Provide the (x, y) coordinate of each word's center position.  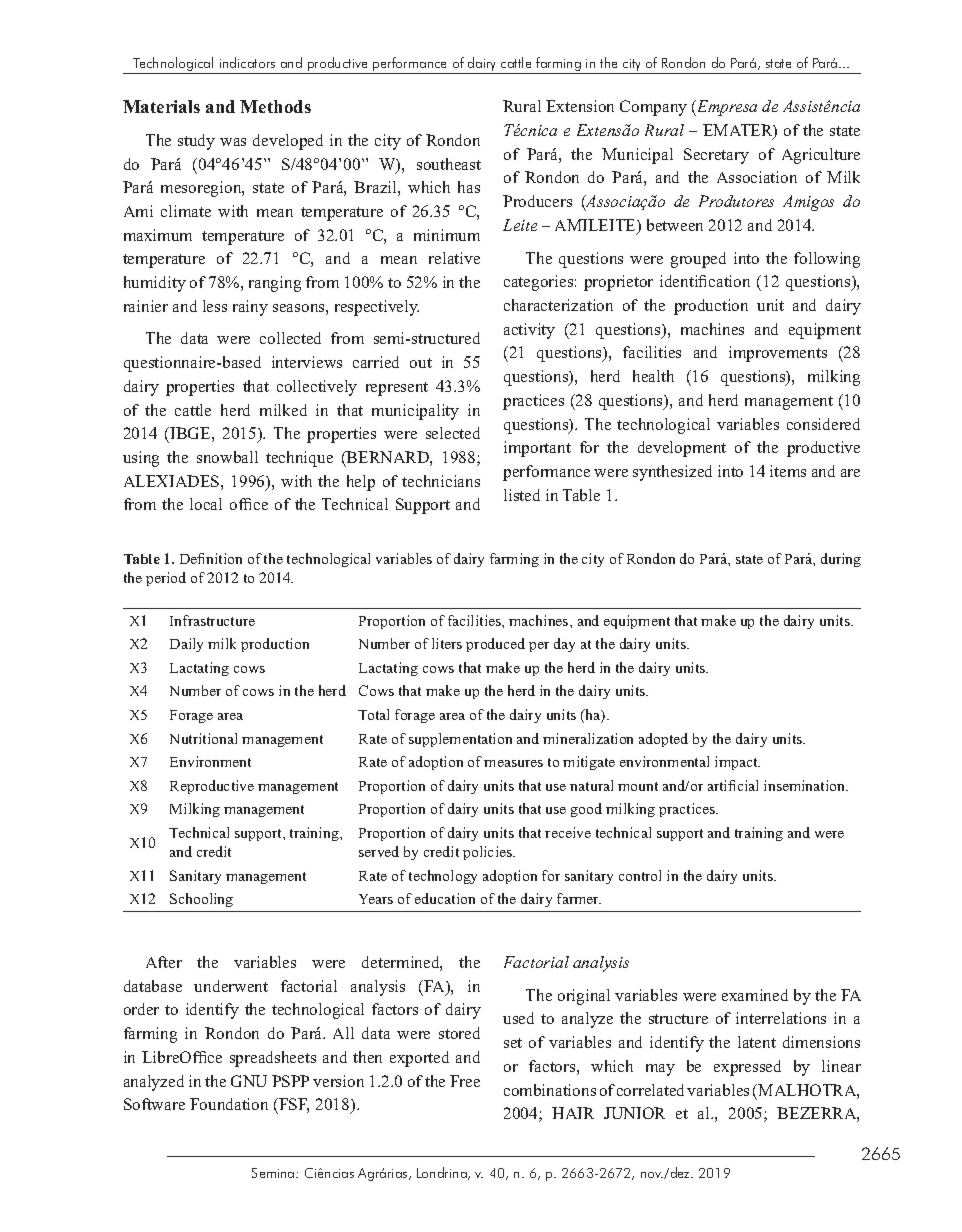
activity (529, 331)
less (215, 306)
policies (488, 853)
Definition (211, 558)
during (841, 560)
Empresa (726, 108)
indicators (247, 62)
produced (495, 645)
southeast (449, 164)
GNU (249, 1081)
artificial (733, 785)
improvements (778, 354)
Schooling (201, 900)
